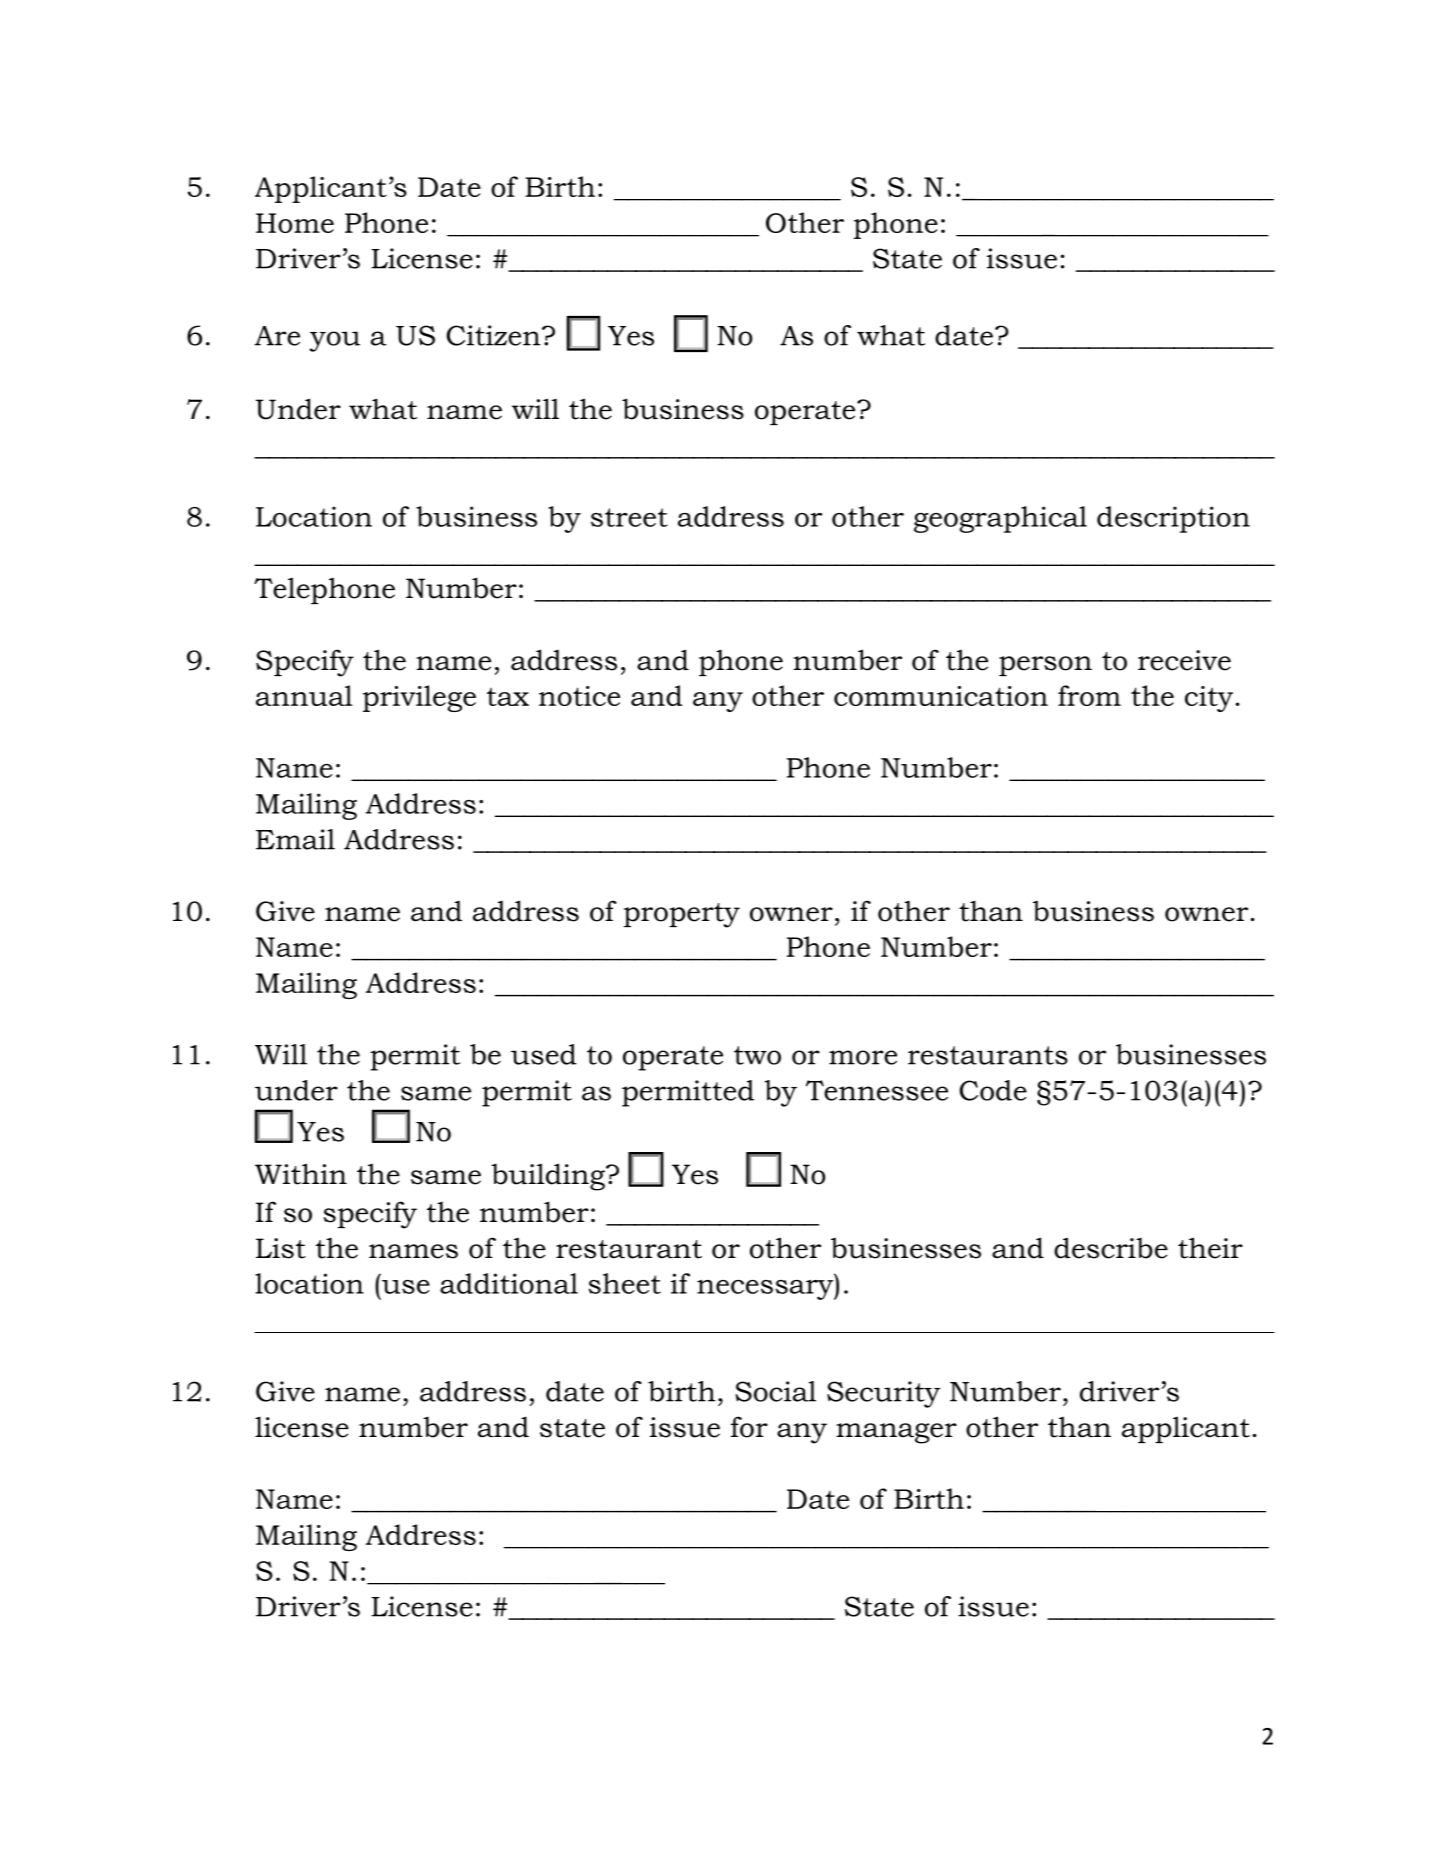  I want to click on Citizen, so click(494, 335).
